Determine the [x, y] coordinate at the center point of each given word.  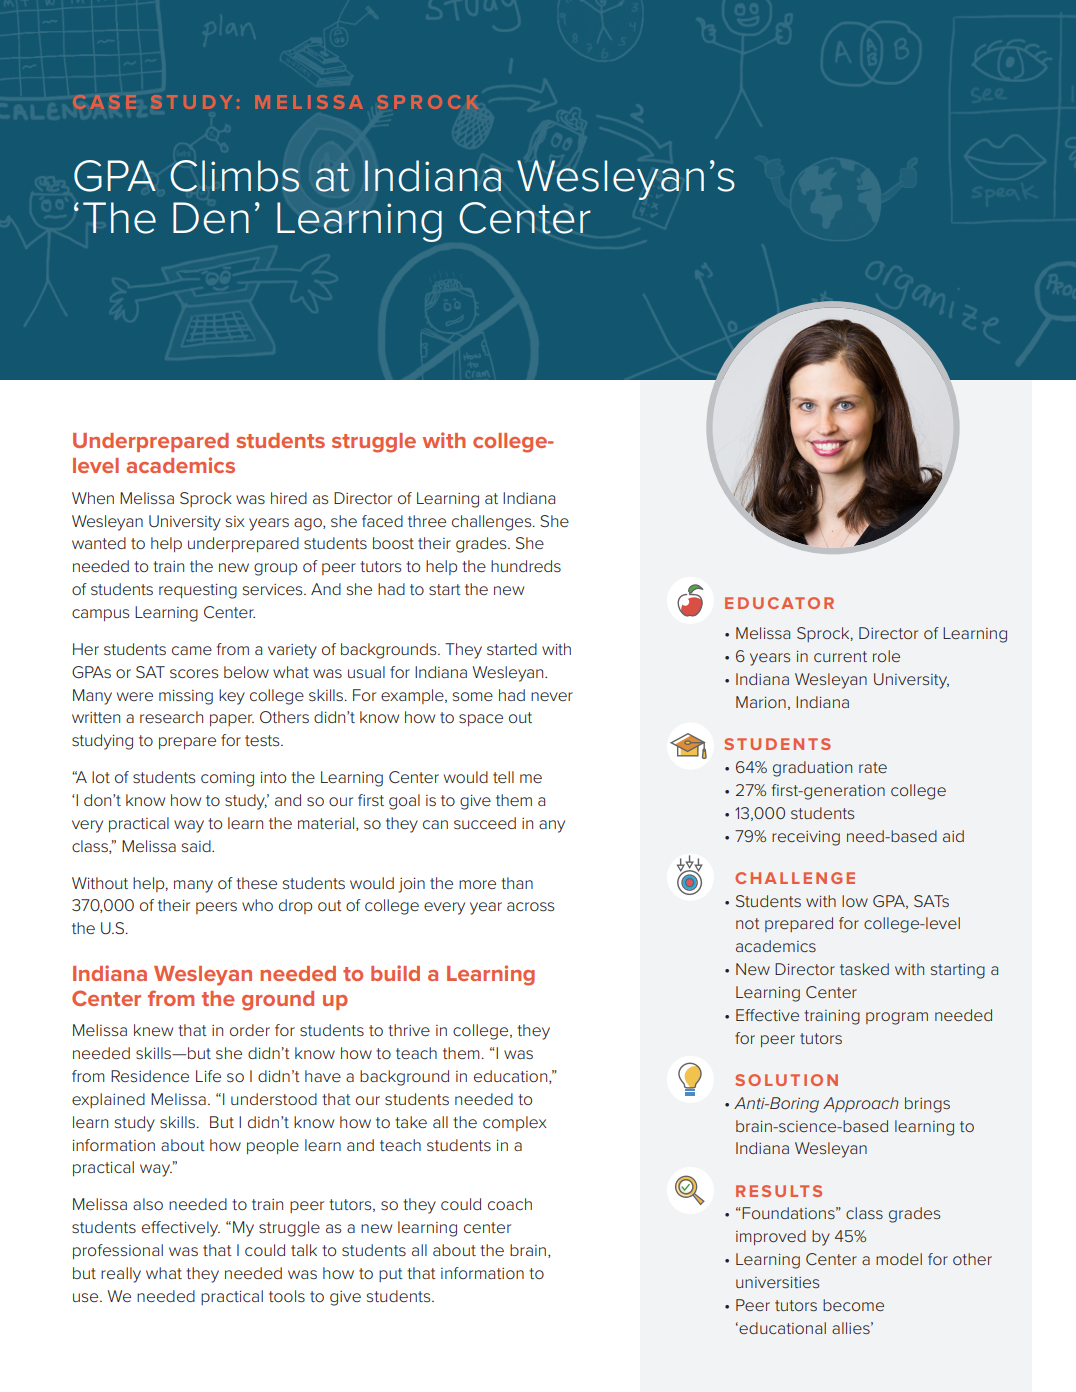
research [171, 717]
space [481, 720]
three [427, 521]
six [235, 521]
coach [510, 1204]
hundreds [526, 566]
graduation [812, 769]
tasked [864, 969]
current [840, 656]
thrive [409, 1030]
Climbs [234, 176]
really [121, 1275]
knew [153, 1030]
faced [382, 521]
